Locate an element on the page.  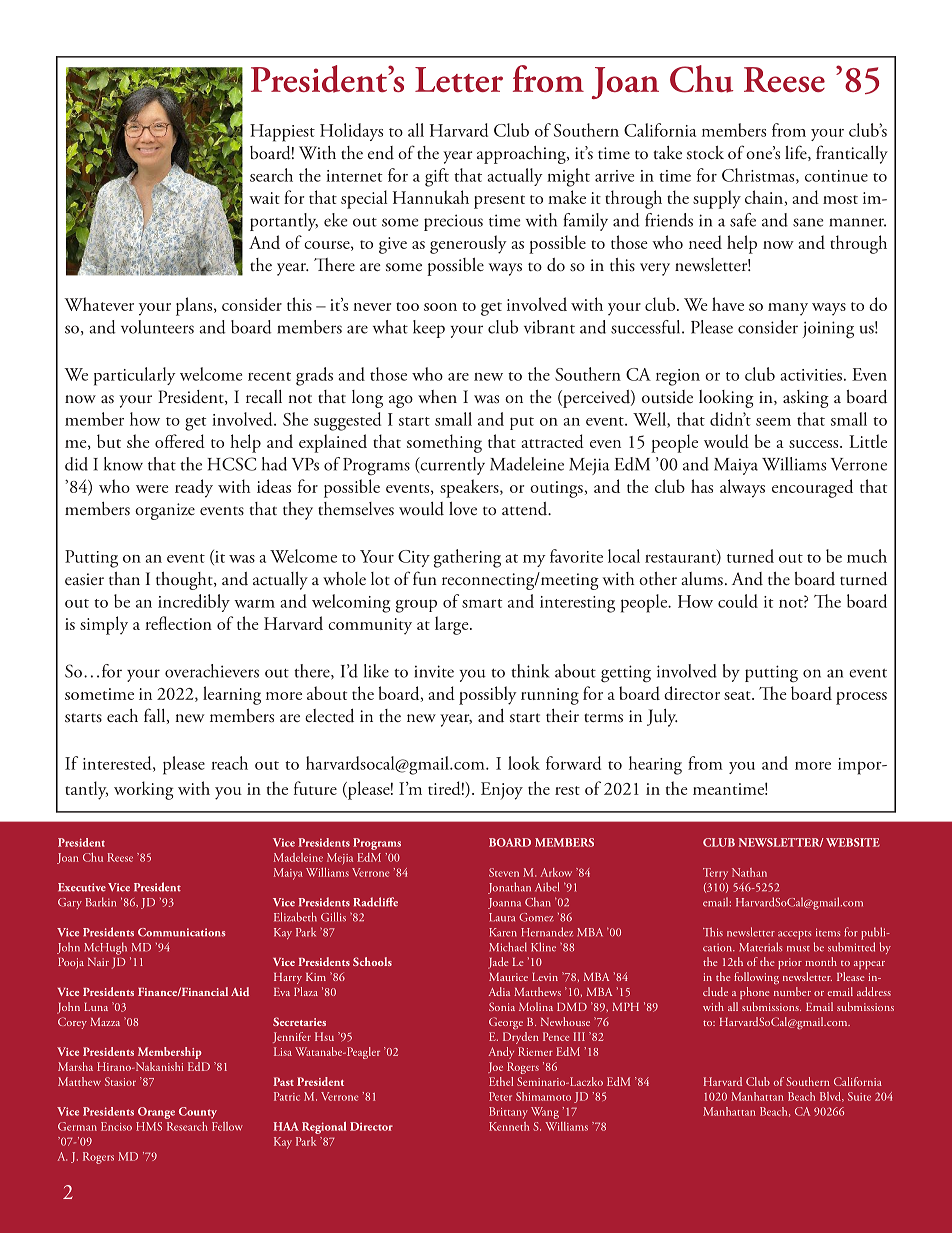
Peter is located at coordinates (500, 1096).
